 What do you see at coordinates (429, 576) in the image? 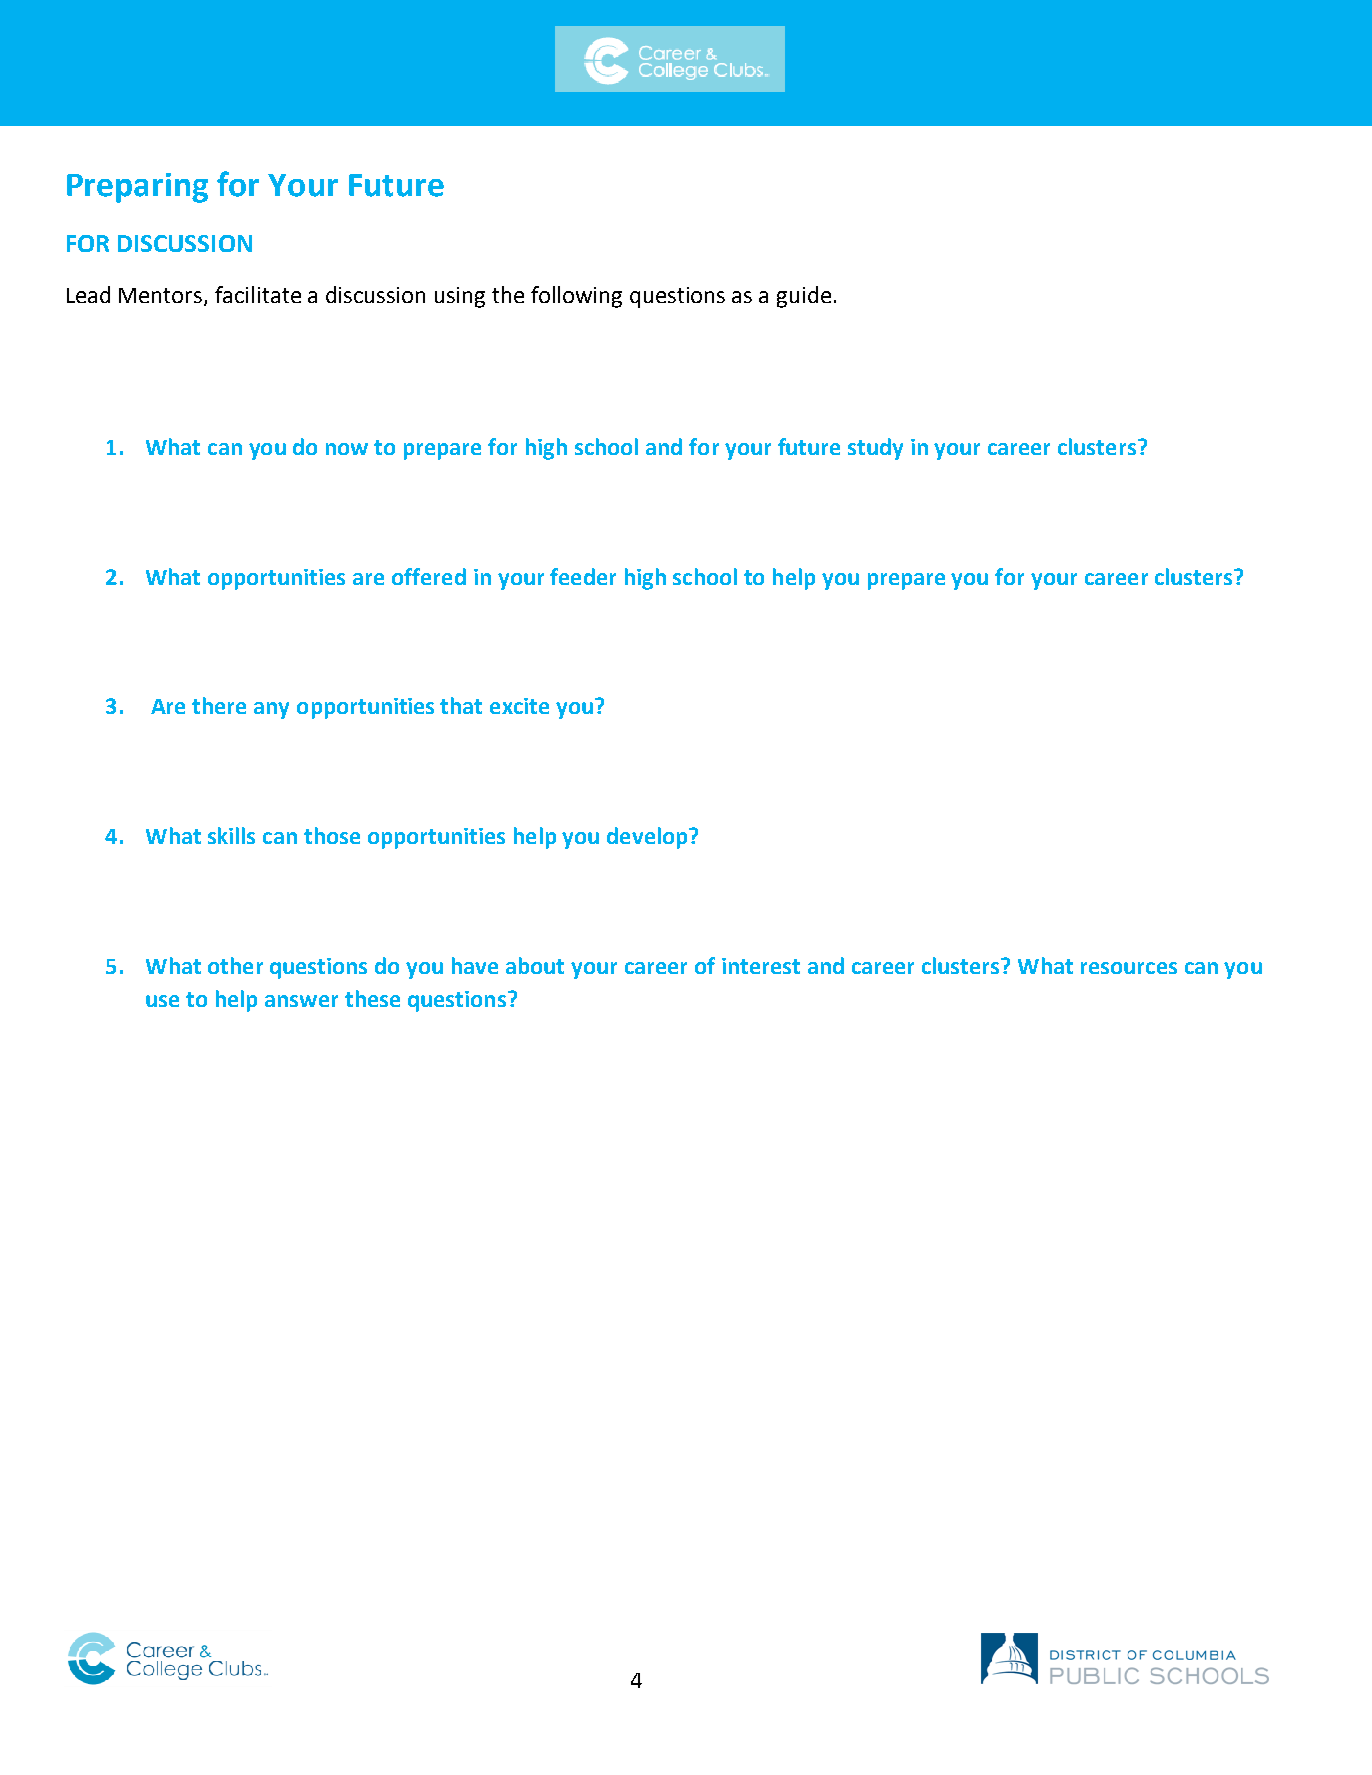
I see `offered` at bounding box center [429, 576].
